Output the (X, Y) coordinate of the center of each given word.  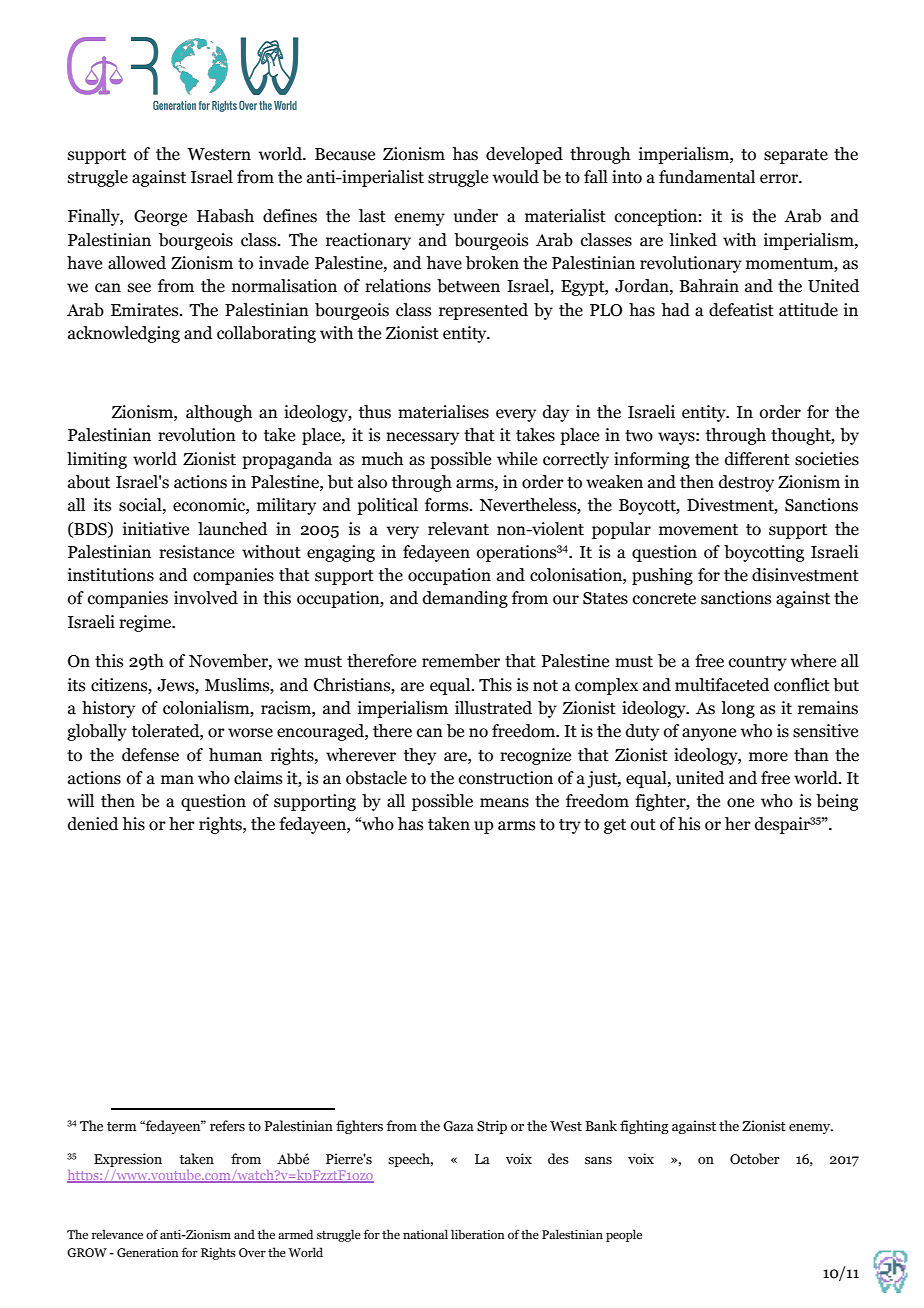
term (122, 1127)
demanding (465, 599)
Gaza (458, 1126)
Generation (148, 1252)
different (757, 459)
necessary (422, 438)
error (780, 179)
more (768, 757)
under (476, 216)
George (160, 218)
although (219, 413)
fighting (644, 1127)
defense (150, 755)
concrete (664, 599)
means (504, 803)
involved (206, 598)
